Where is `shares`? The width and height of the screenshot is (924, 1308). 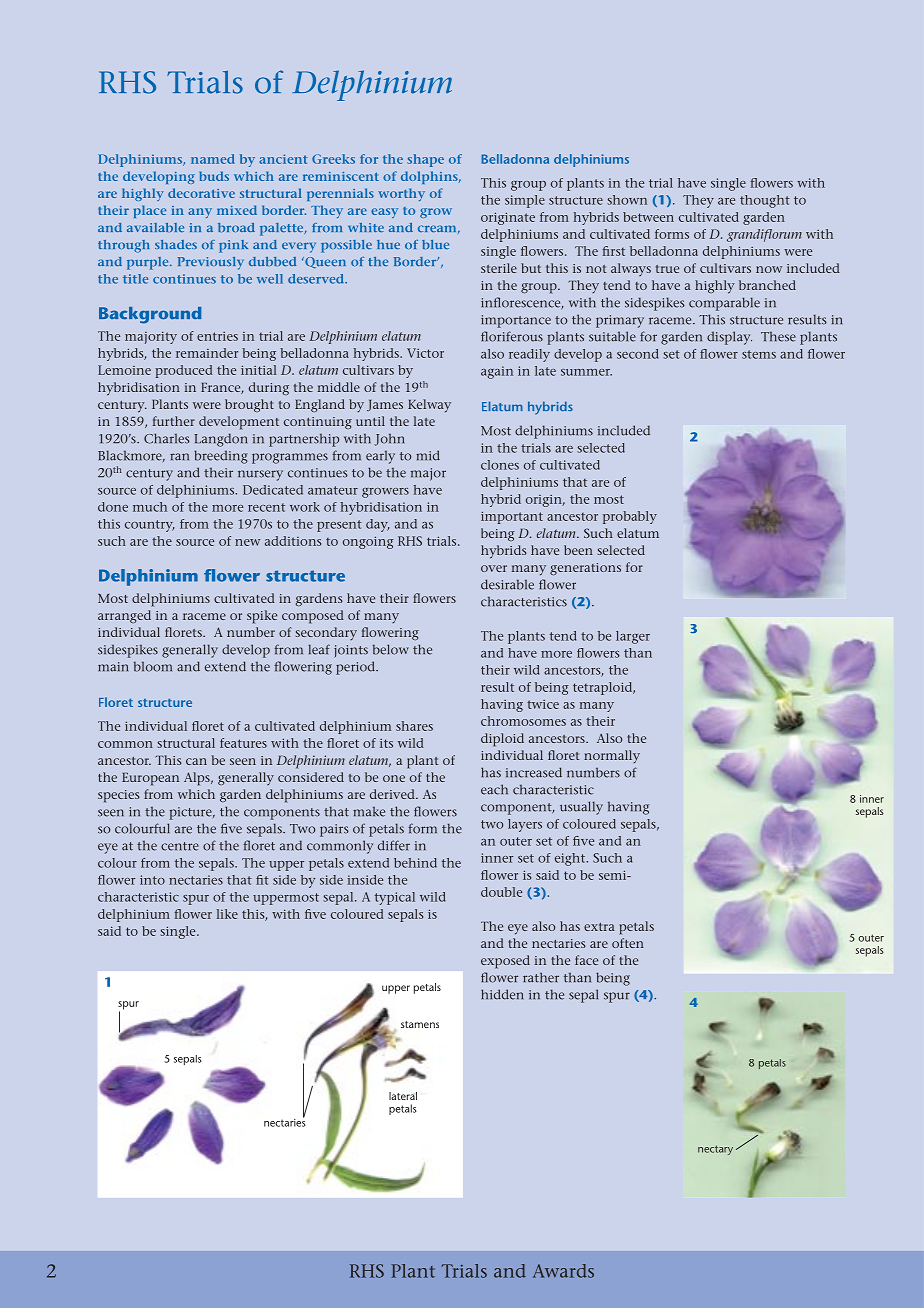 shares is located at coordinates (414, 726).
